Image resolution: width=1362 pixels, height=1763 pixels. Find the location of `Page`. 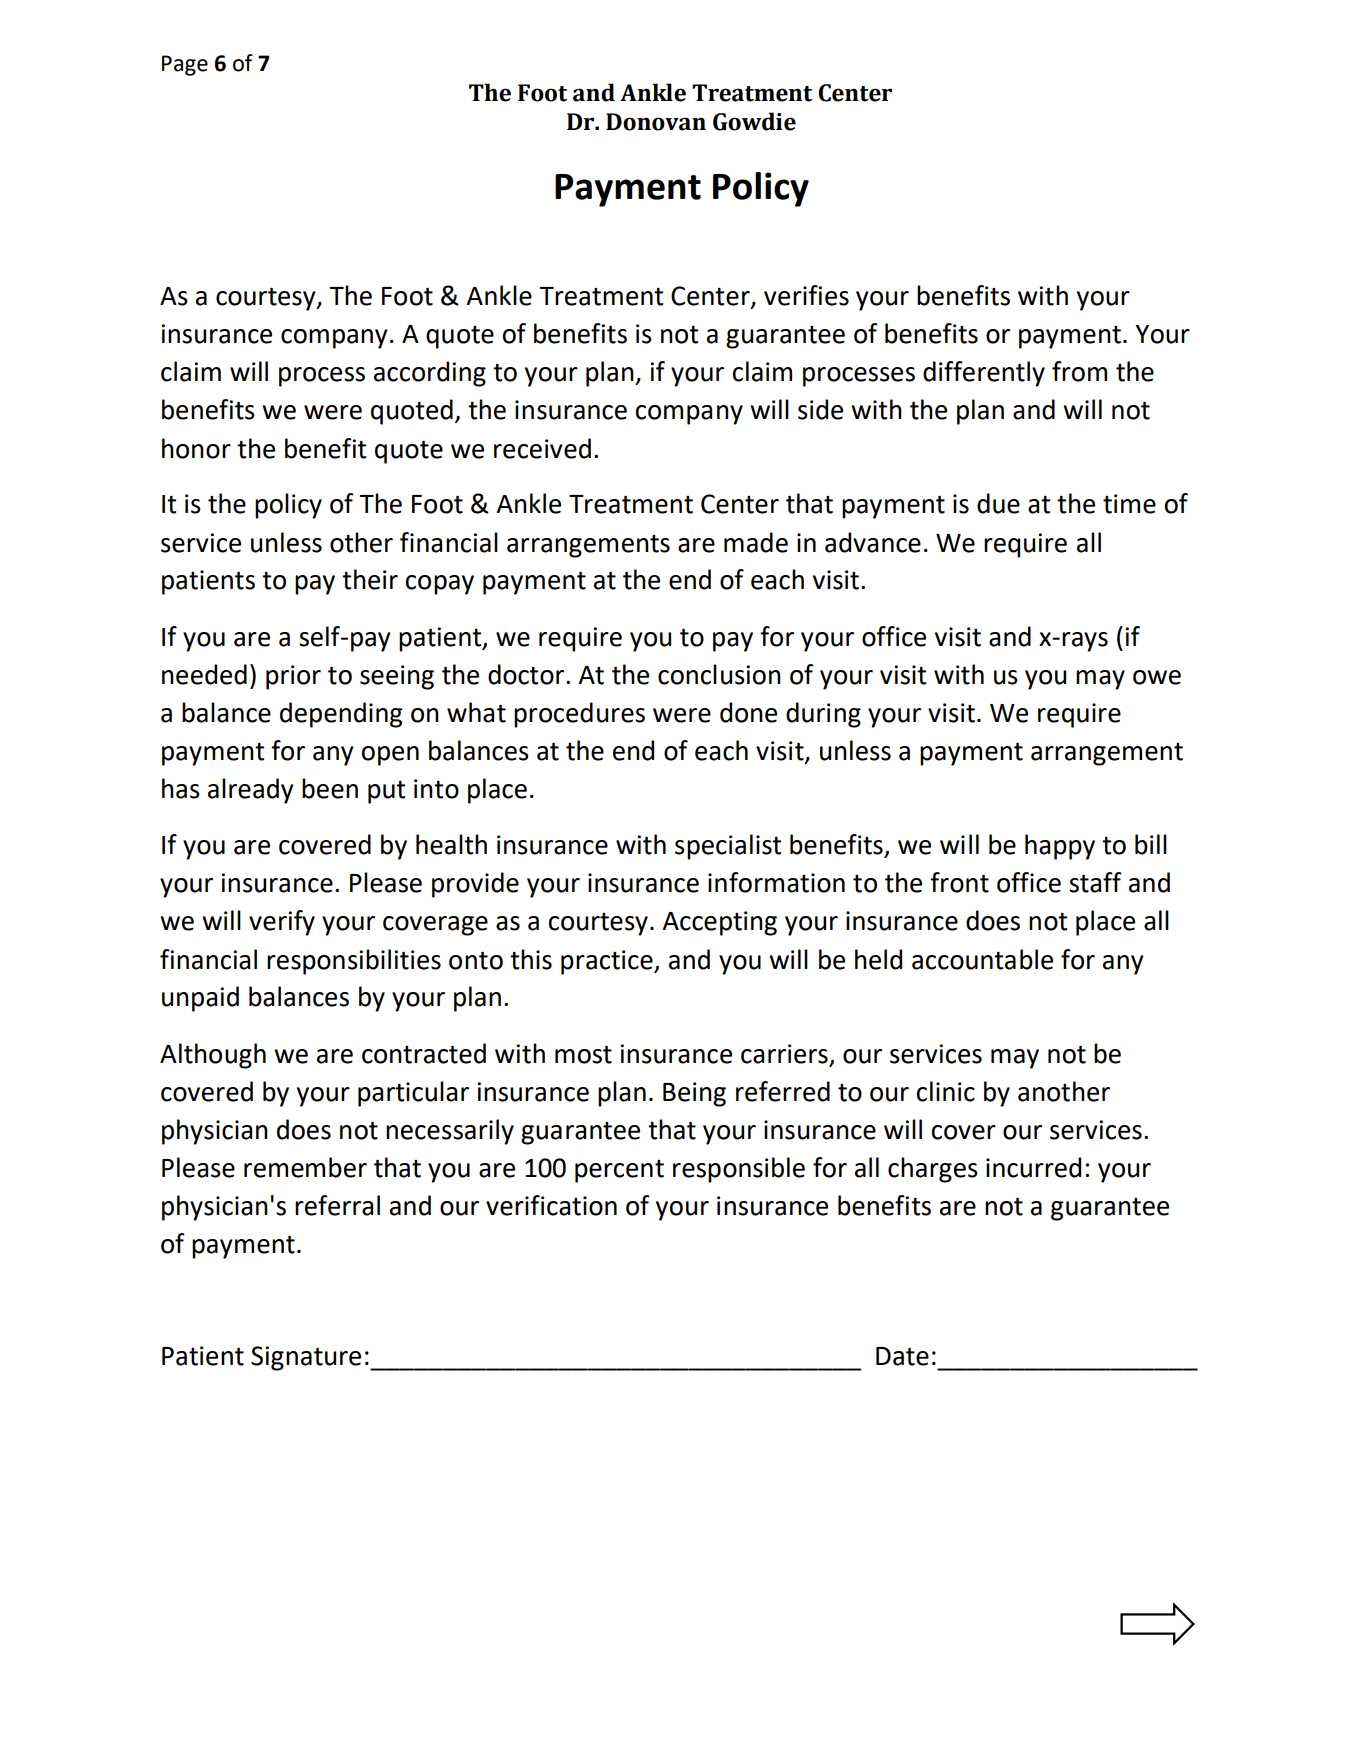

Page is located at coordinates (185, 65).
